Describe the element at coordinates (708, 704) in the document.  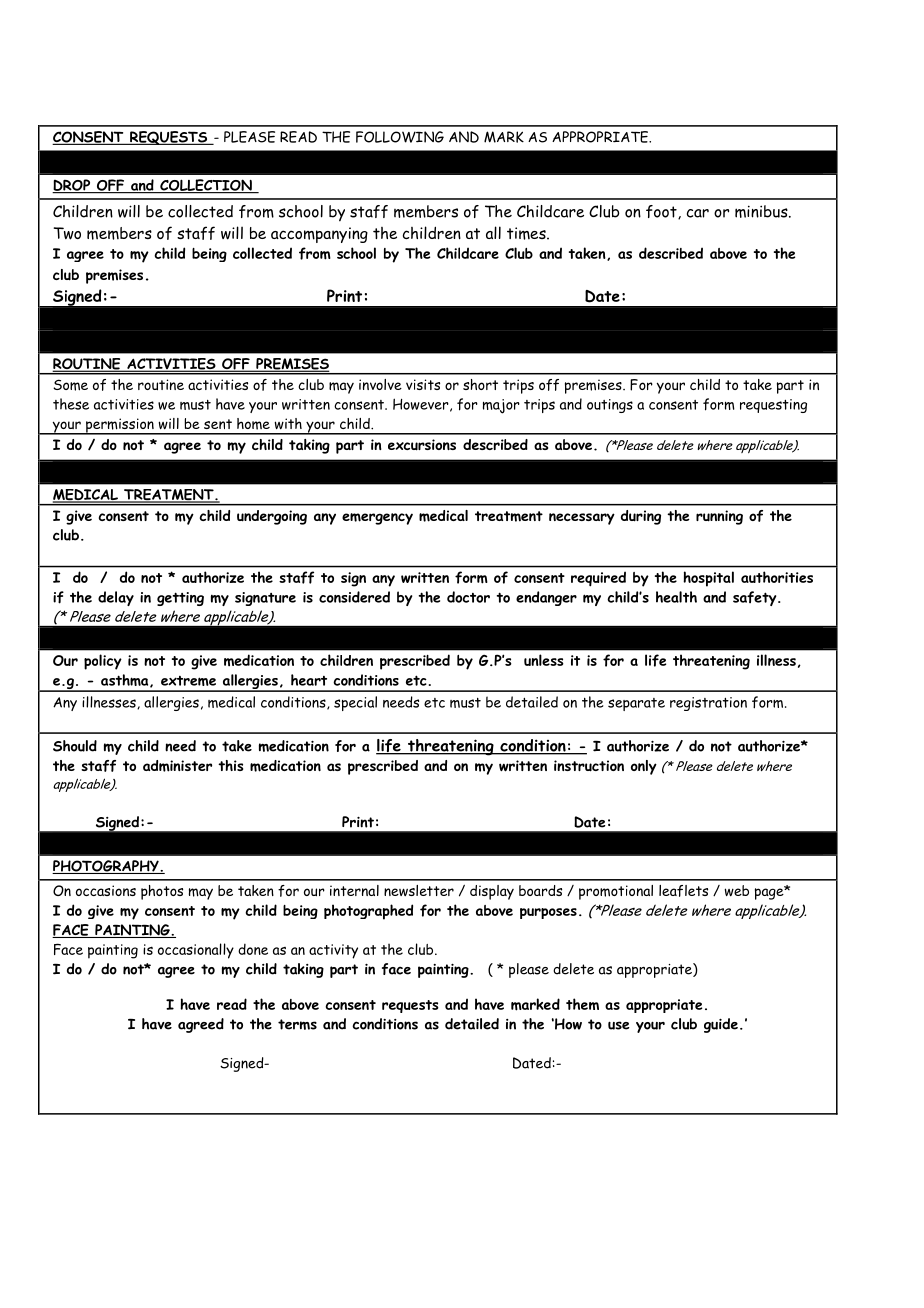
I see `registration` at that location.
